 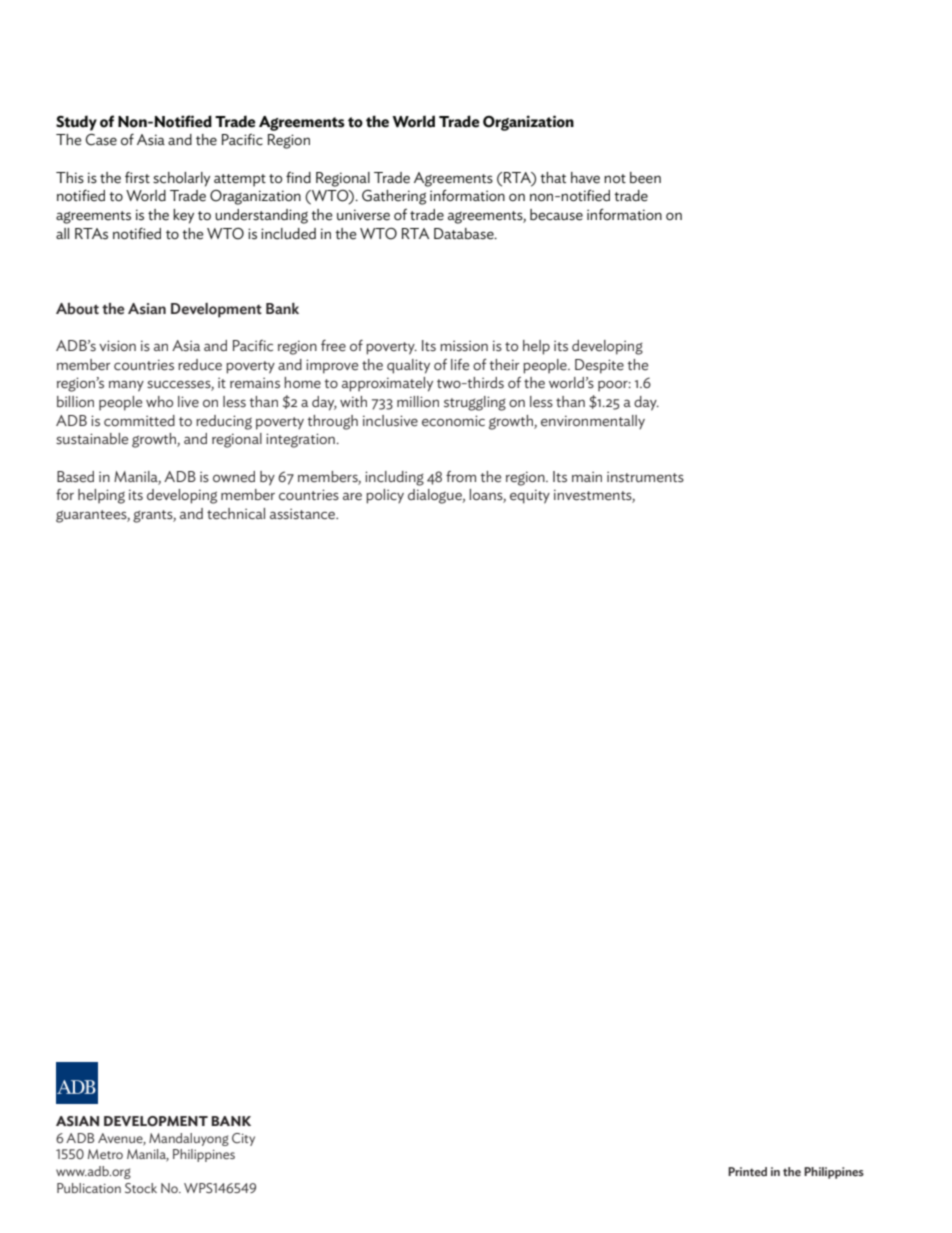 I want to click on are, so click(x=352, y=496).
